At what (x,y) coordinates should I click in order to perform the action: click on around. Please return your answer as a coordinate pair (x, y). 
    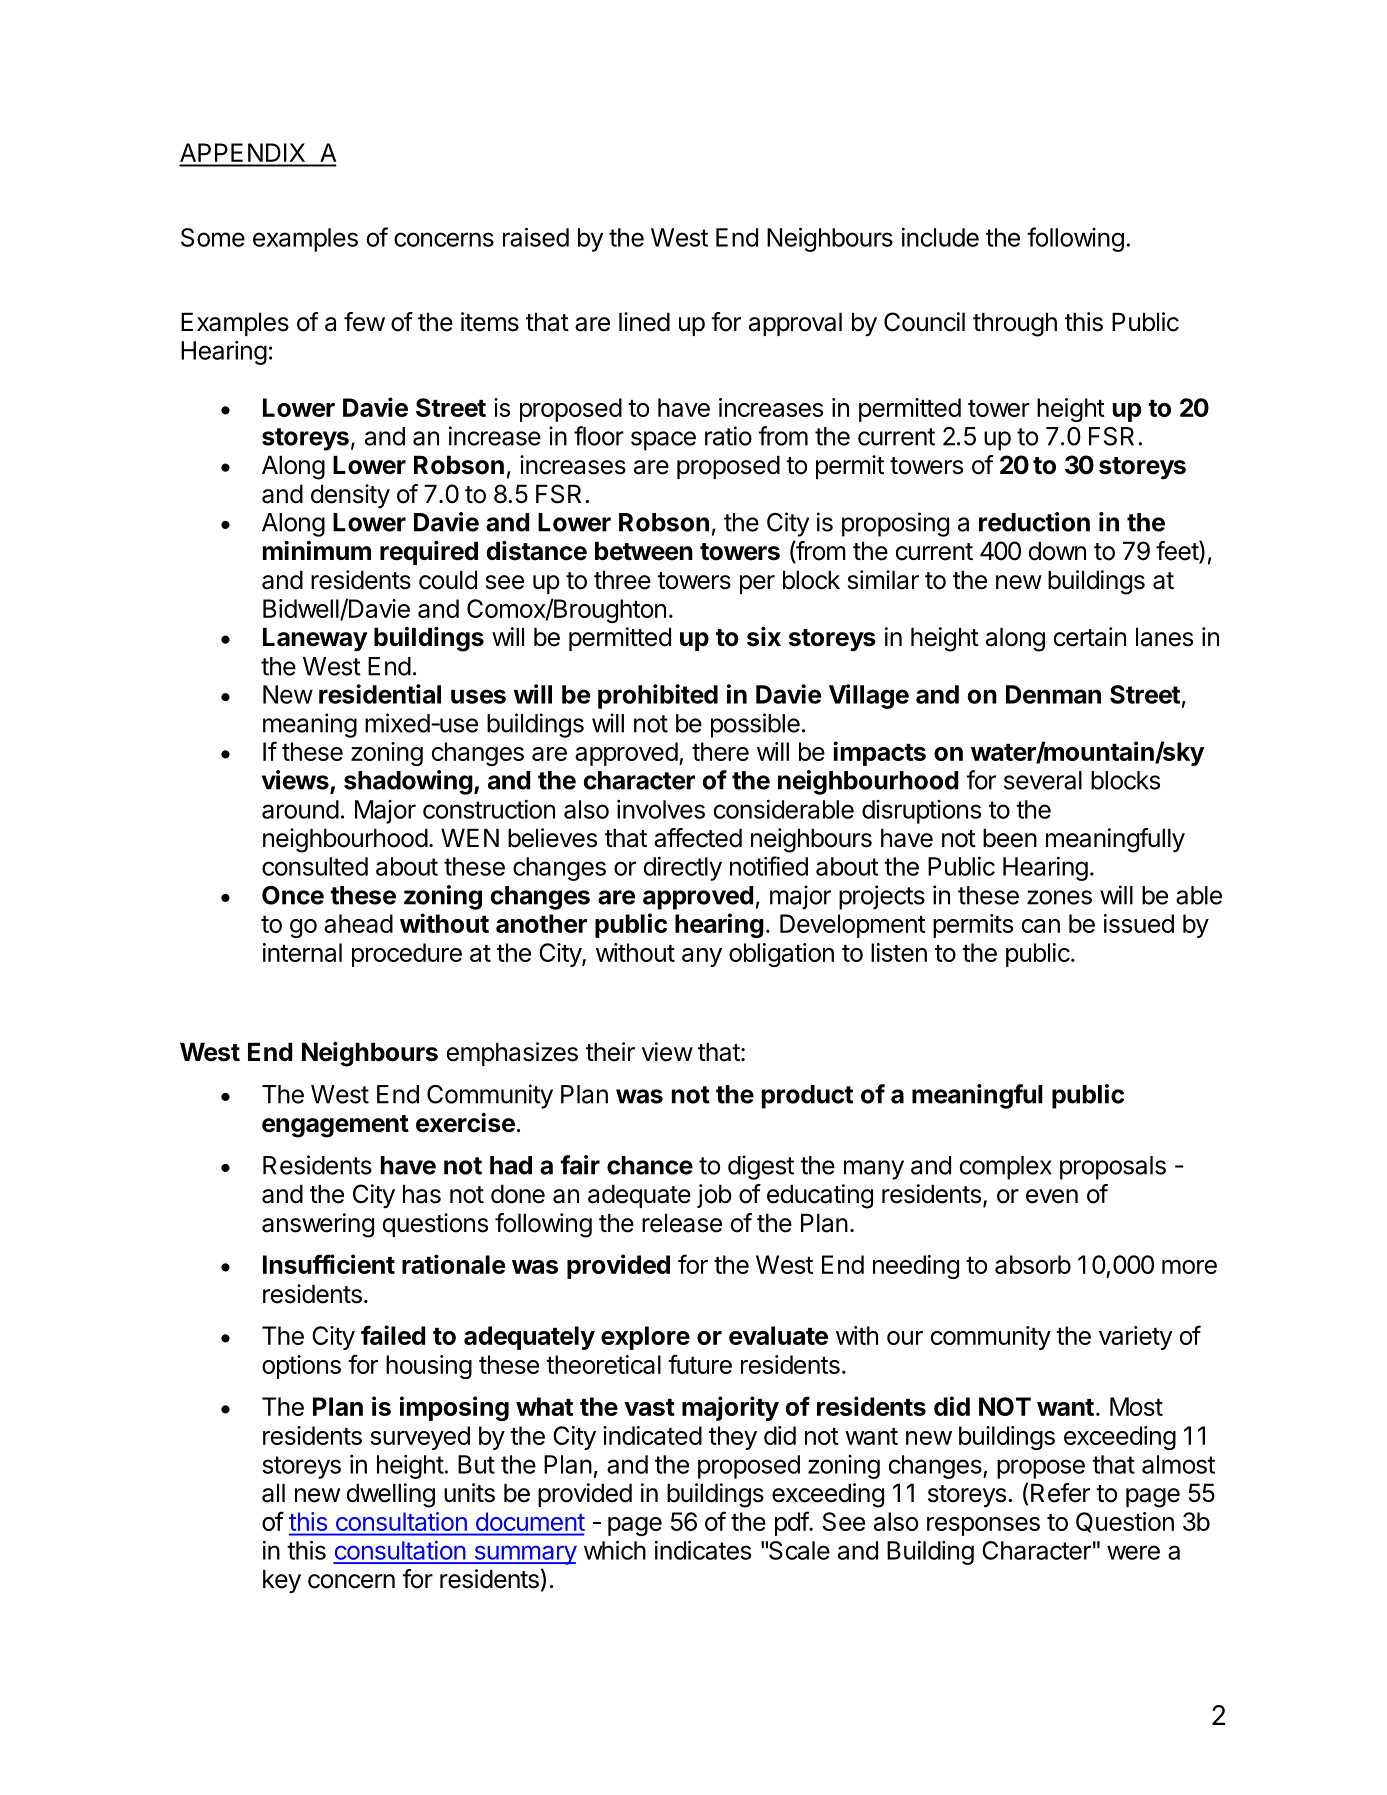
    Looking at the image, I should click on (300, 809).
